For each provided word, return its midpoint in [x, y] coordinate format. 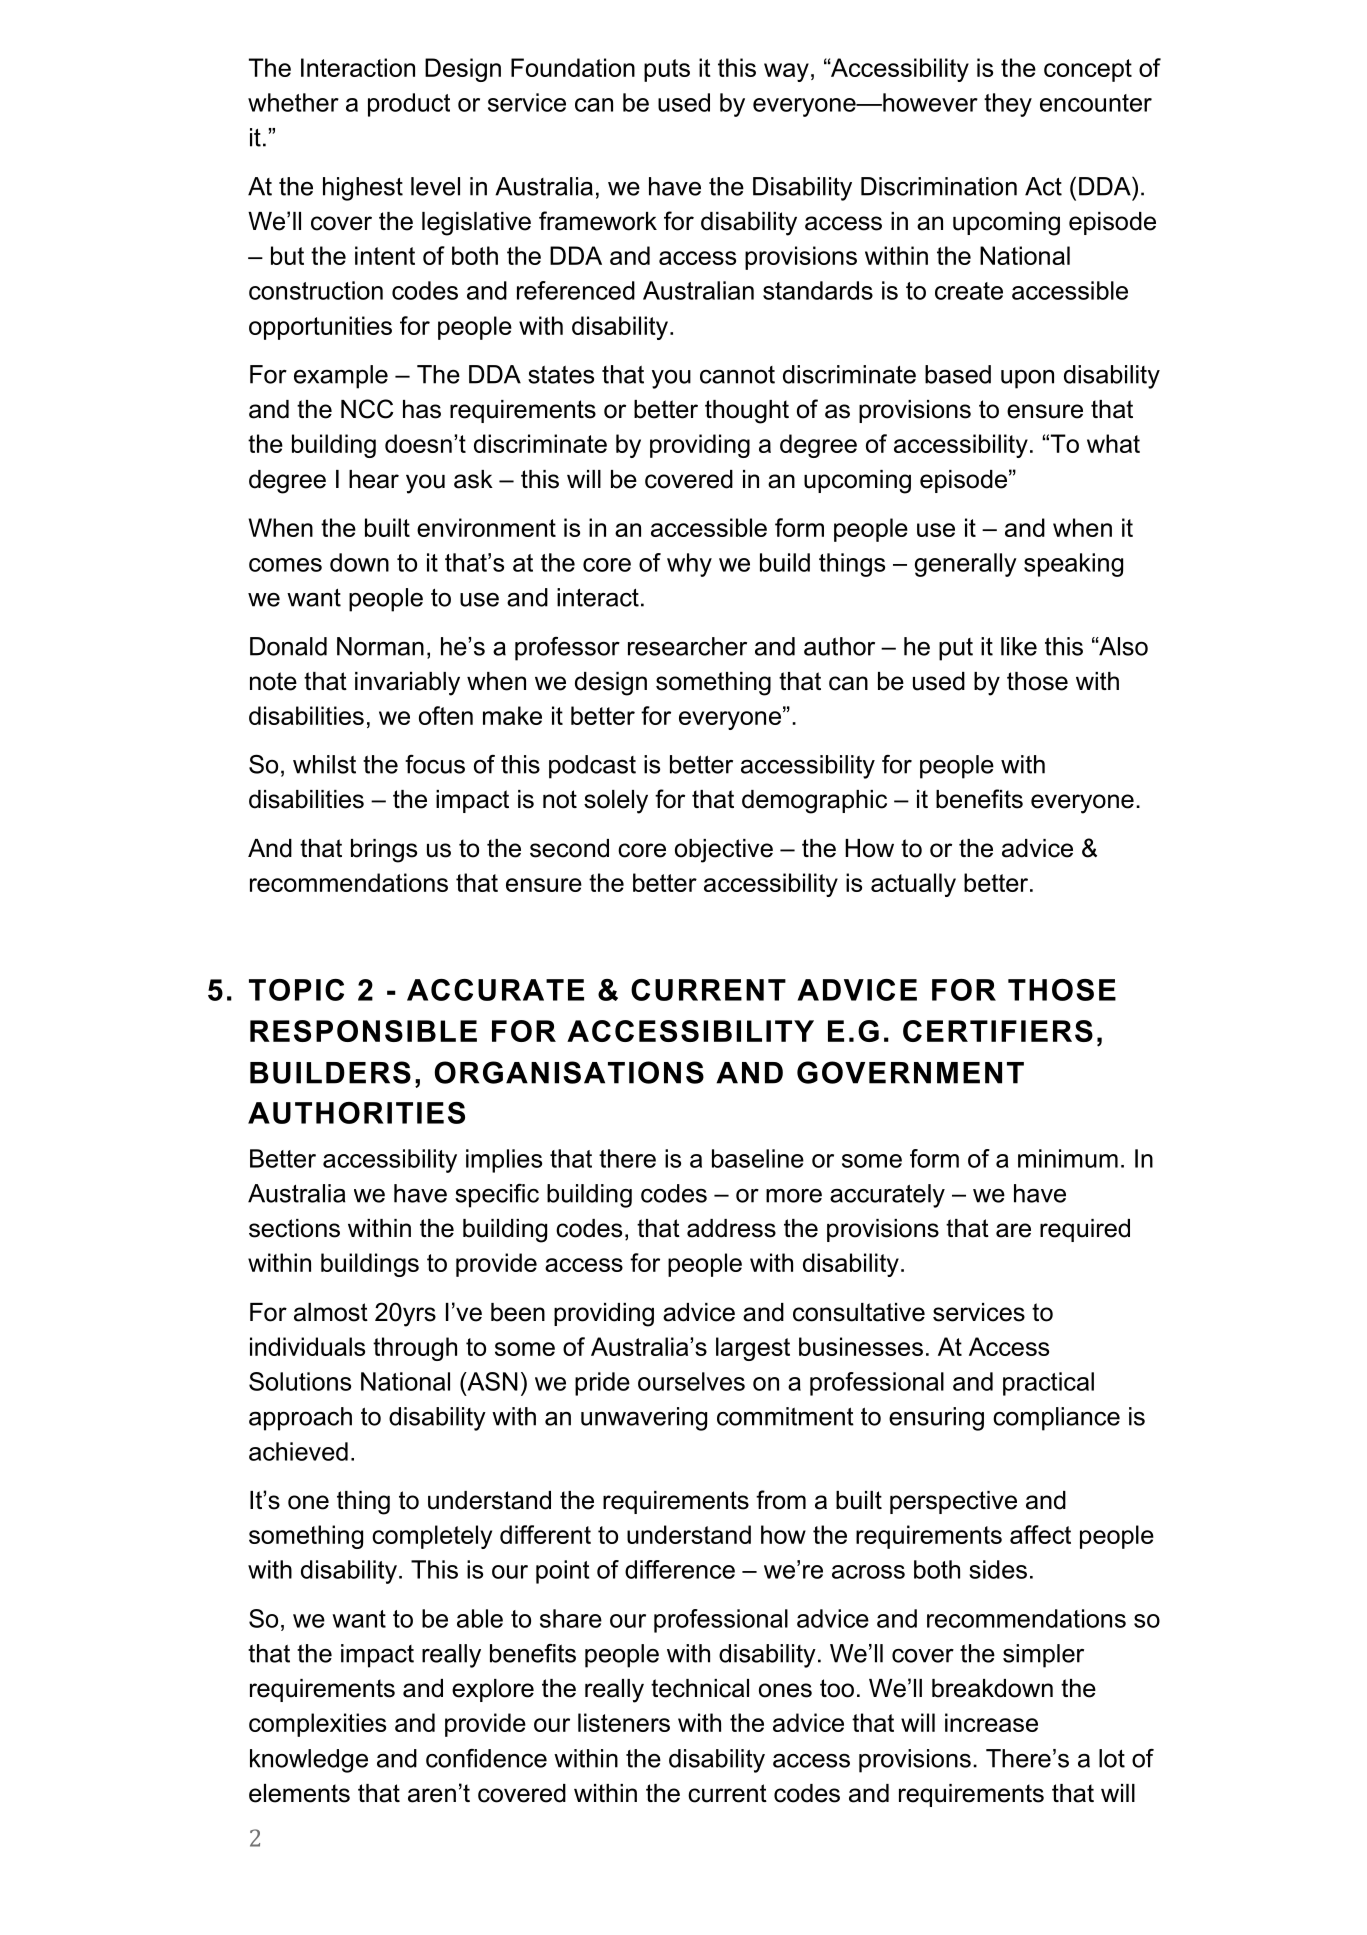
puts [667, 70]
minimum [1068, 1158]
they [1008, 105]
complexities [317, 1725]
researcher [687, 646]
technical [700, 1688]
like [1019, 646]
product [409, 105]
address [731, 1228]
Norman [380, 646]
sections [294, 1228]
